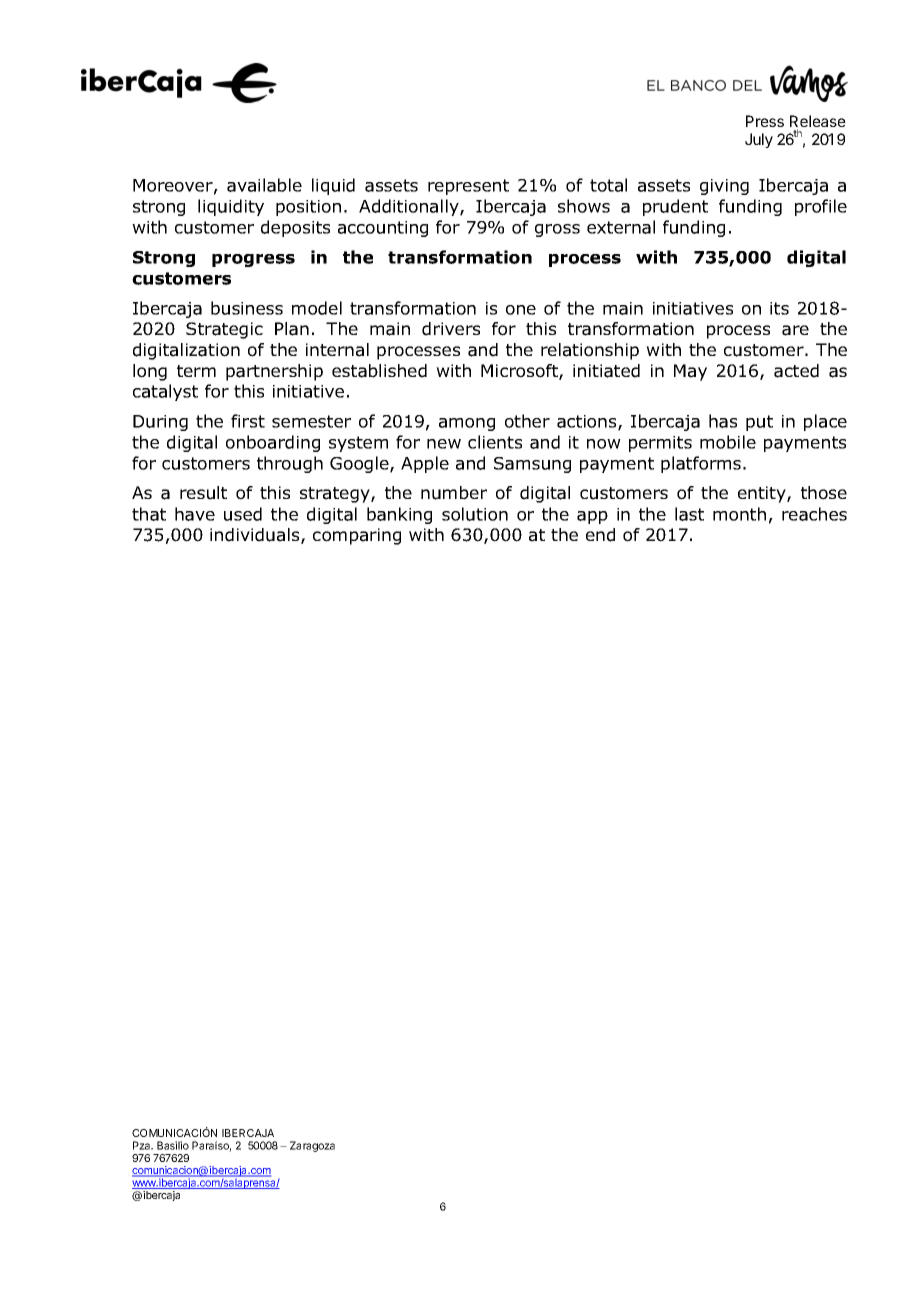  Describe the element at coordinates (520, 372) in the screenshot. I see `Microsoft` at that location.
